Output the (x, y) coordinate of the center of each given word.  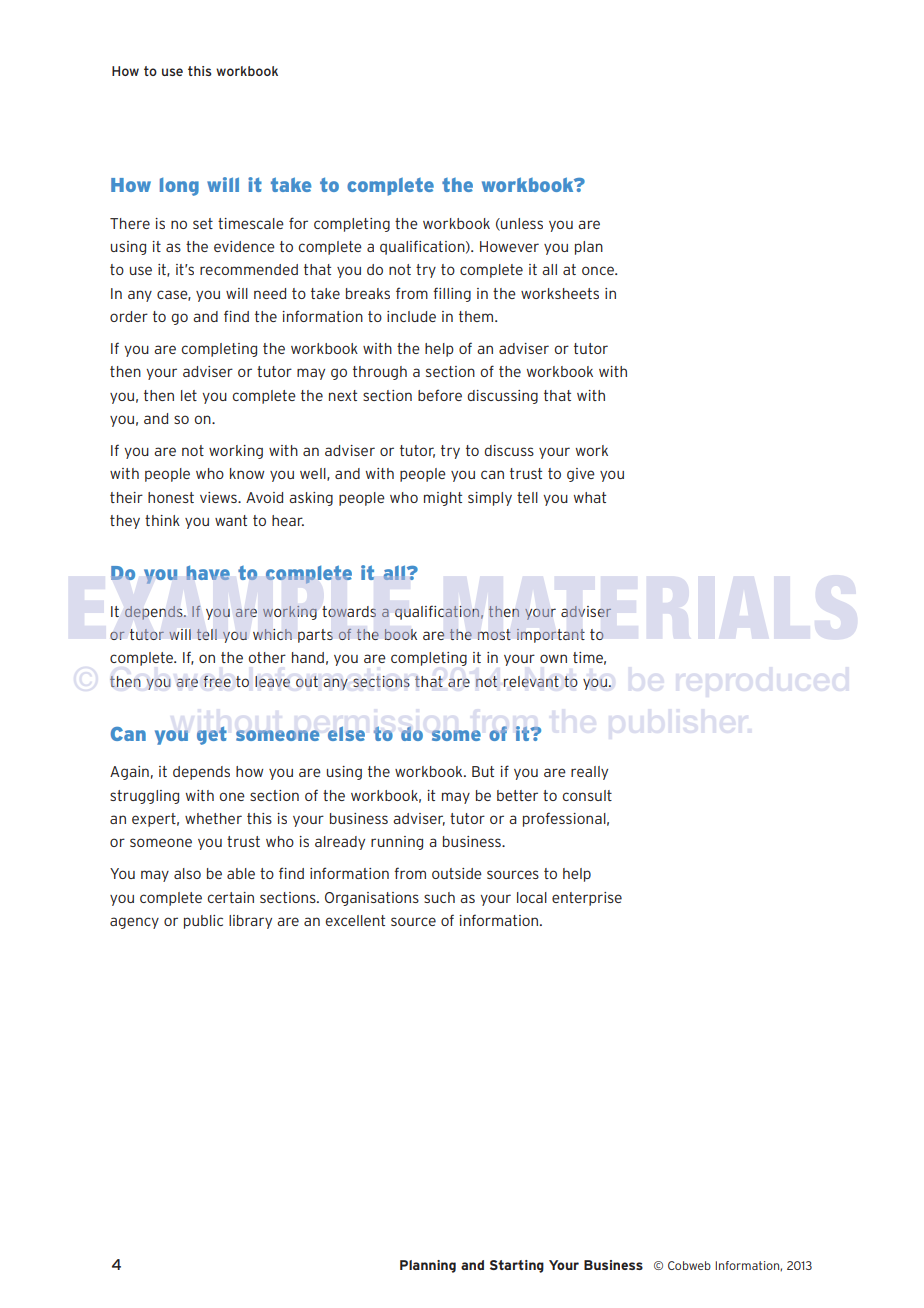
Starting (517, 1266)
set (203, 223)
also (187, 873)
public (203, 922)
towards (349, 611)
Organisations (372, 899)
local (532, 897)
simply (490, 499)
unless (521, 224)
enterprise (587, 899)
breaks (368, 293)
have (208, 572)
